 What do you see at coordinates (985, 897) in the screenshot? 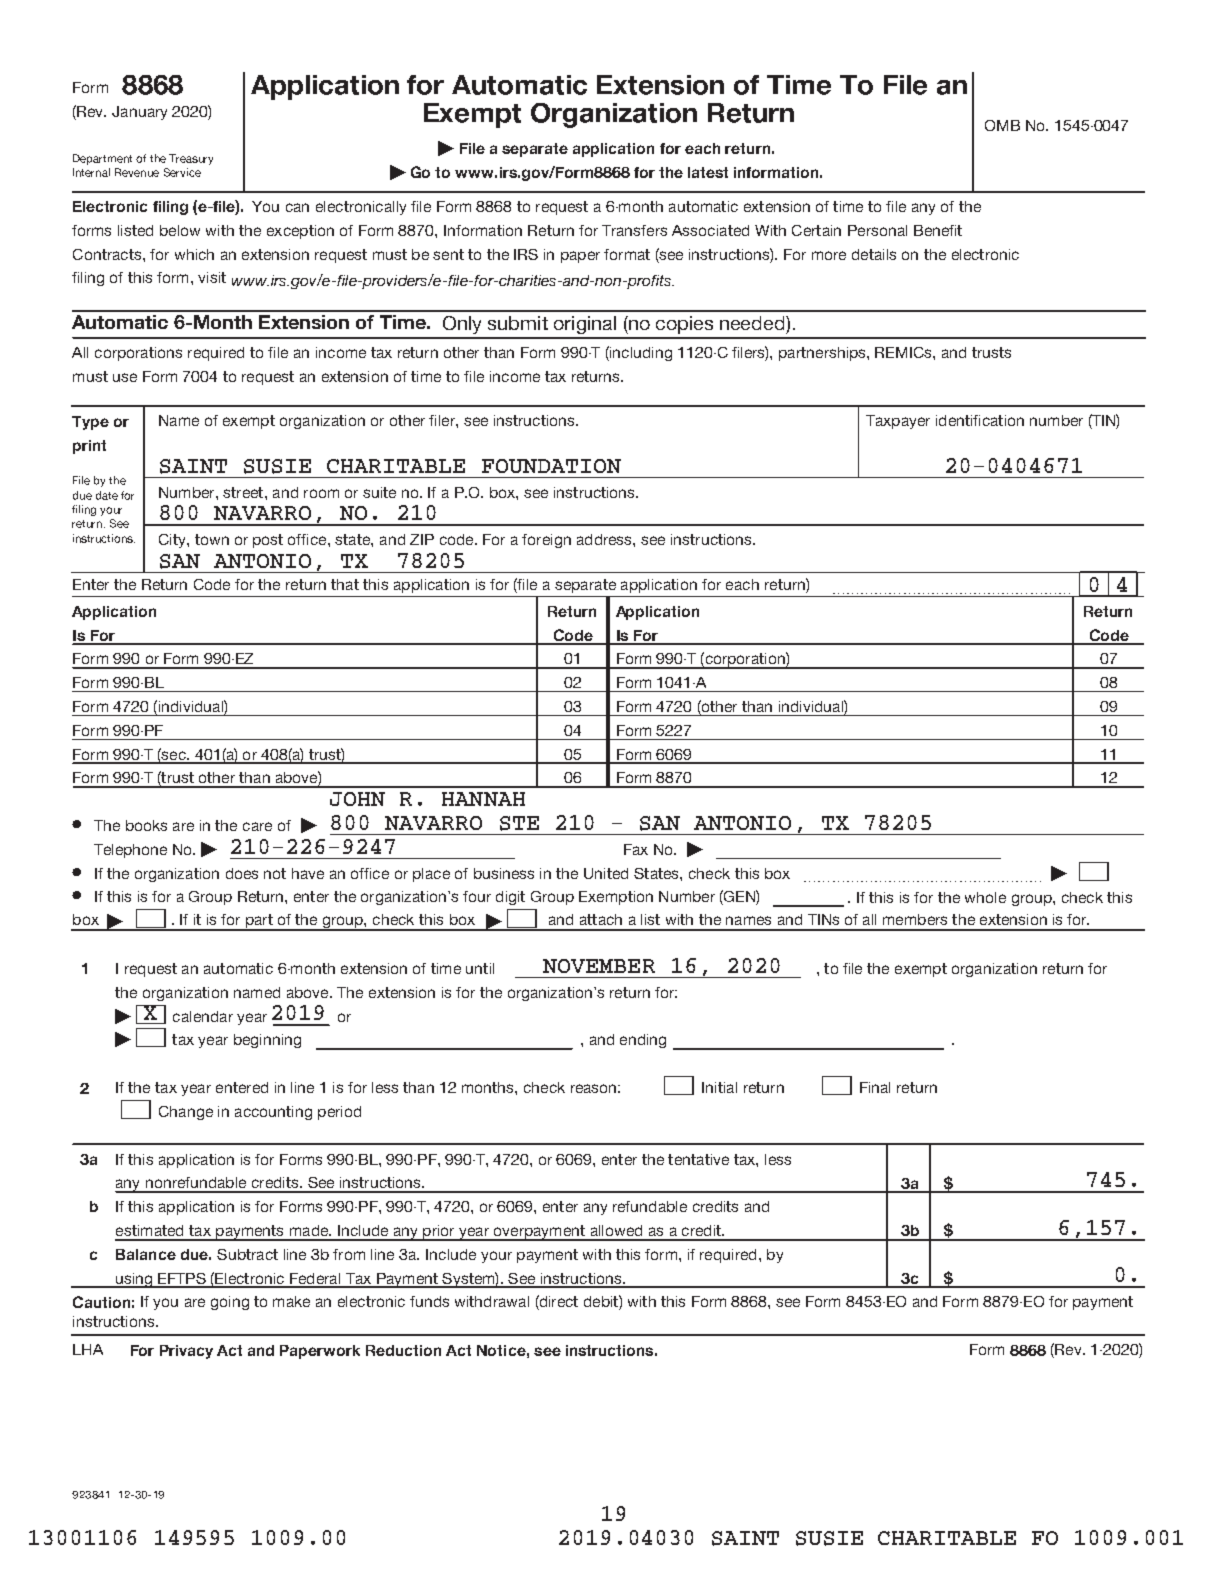
I see `whole` at bounding box center [985, 897].
